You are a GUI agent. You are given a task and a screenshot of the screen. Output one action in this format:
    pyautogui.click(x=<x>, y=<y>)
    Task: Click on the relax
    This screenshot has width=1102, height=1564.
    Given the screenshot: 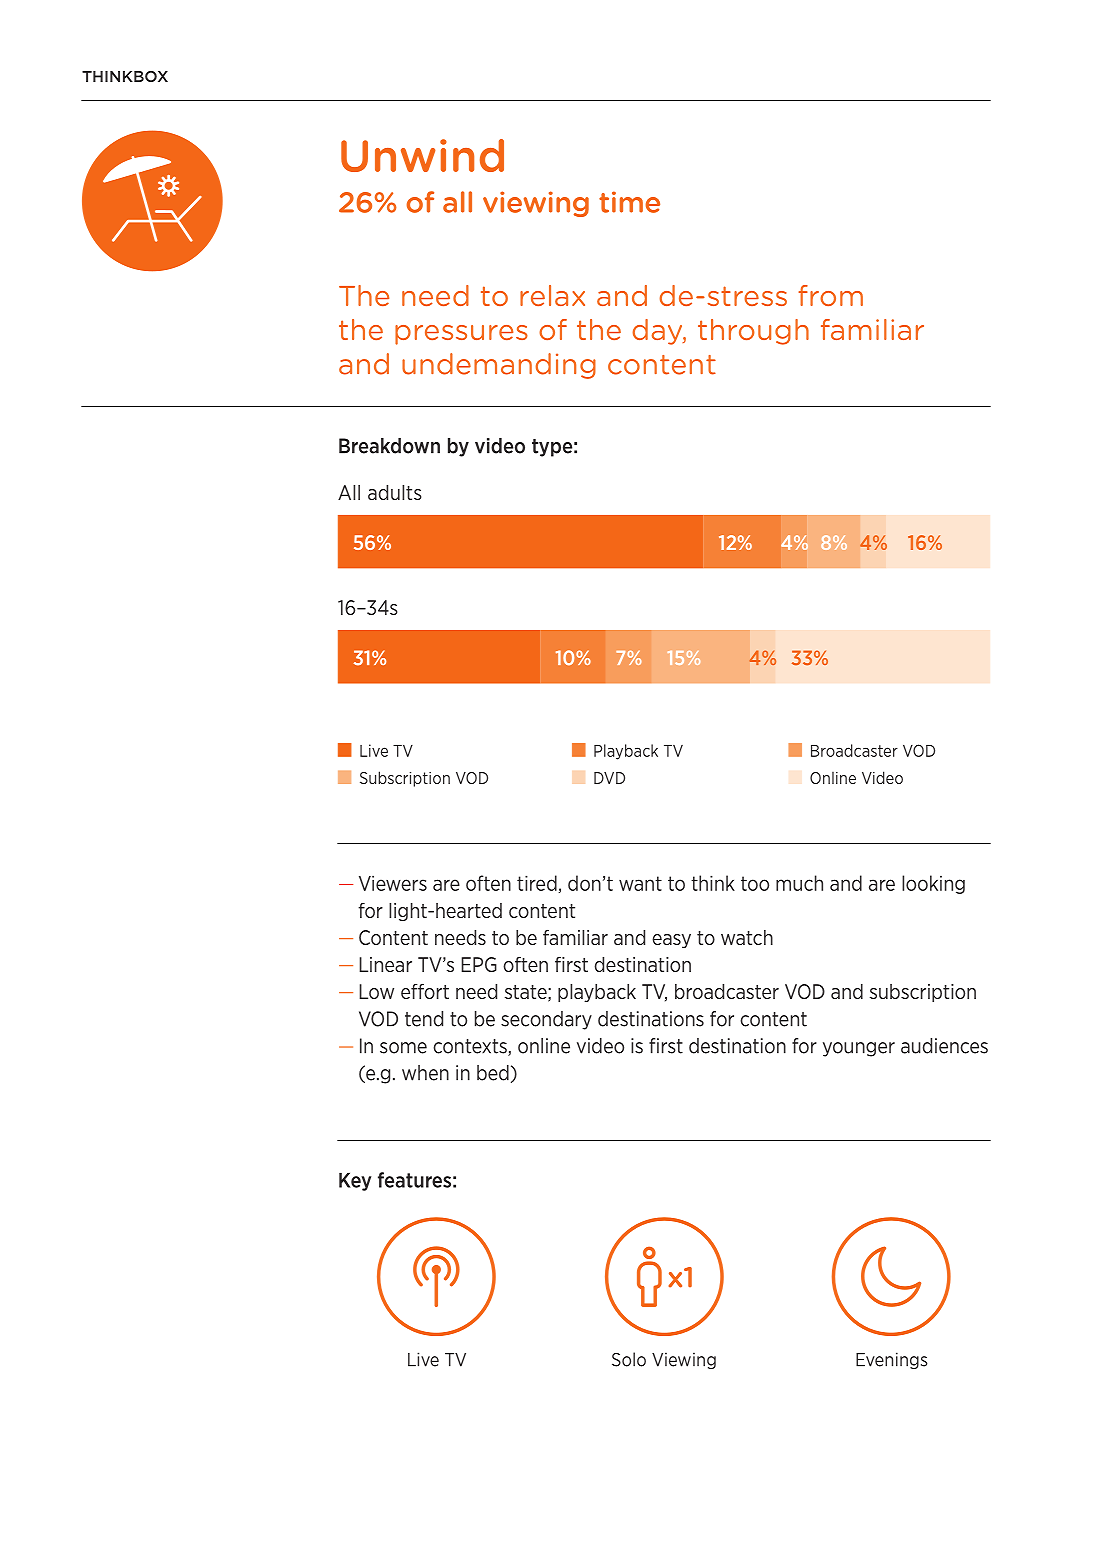 What is the action you would take?
    pyautogui.click(x=552, y=295)
